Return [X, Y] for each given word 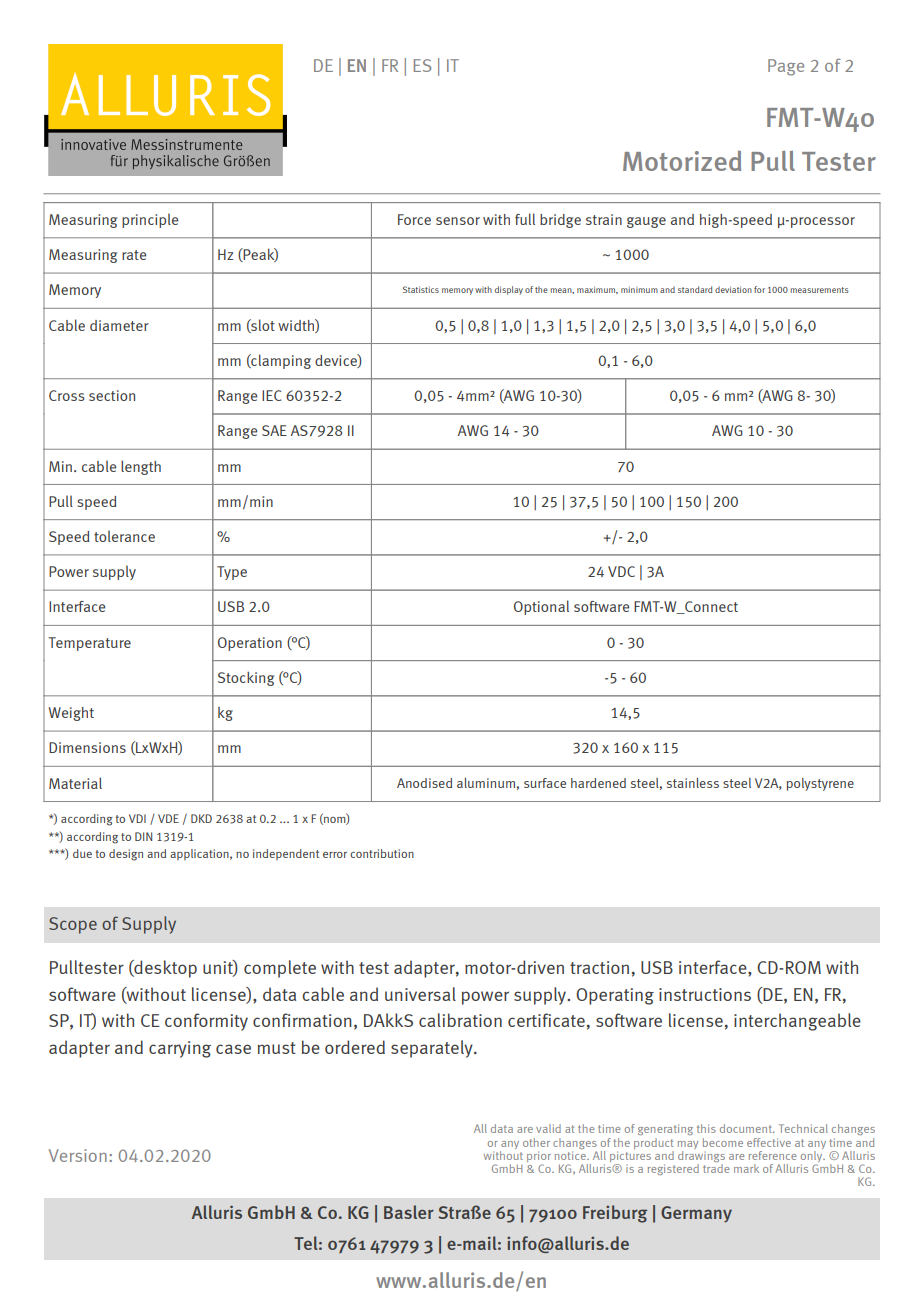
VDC [621, 571]
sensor [458, 221]
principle [150, 220]
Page [786, 67]
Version [78, 1155]
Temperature [89, 644]
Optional [541, 607]
